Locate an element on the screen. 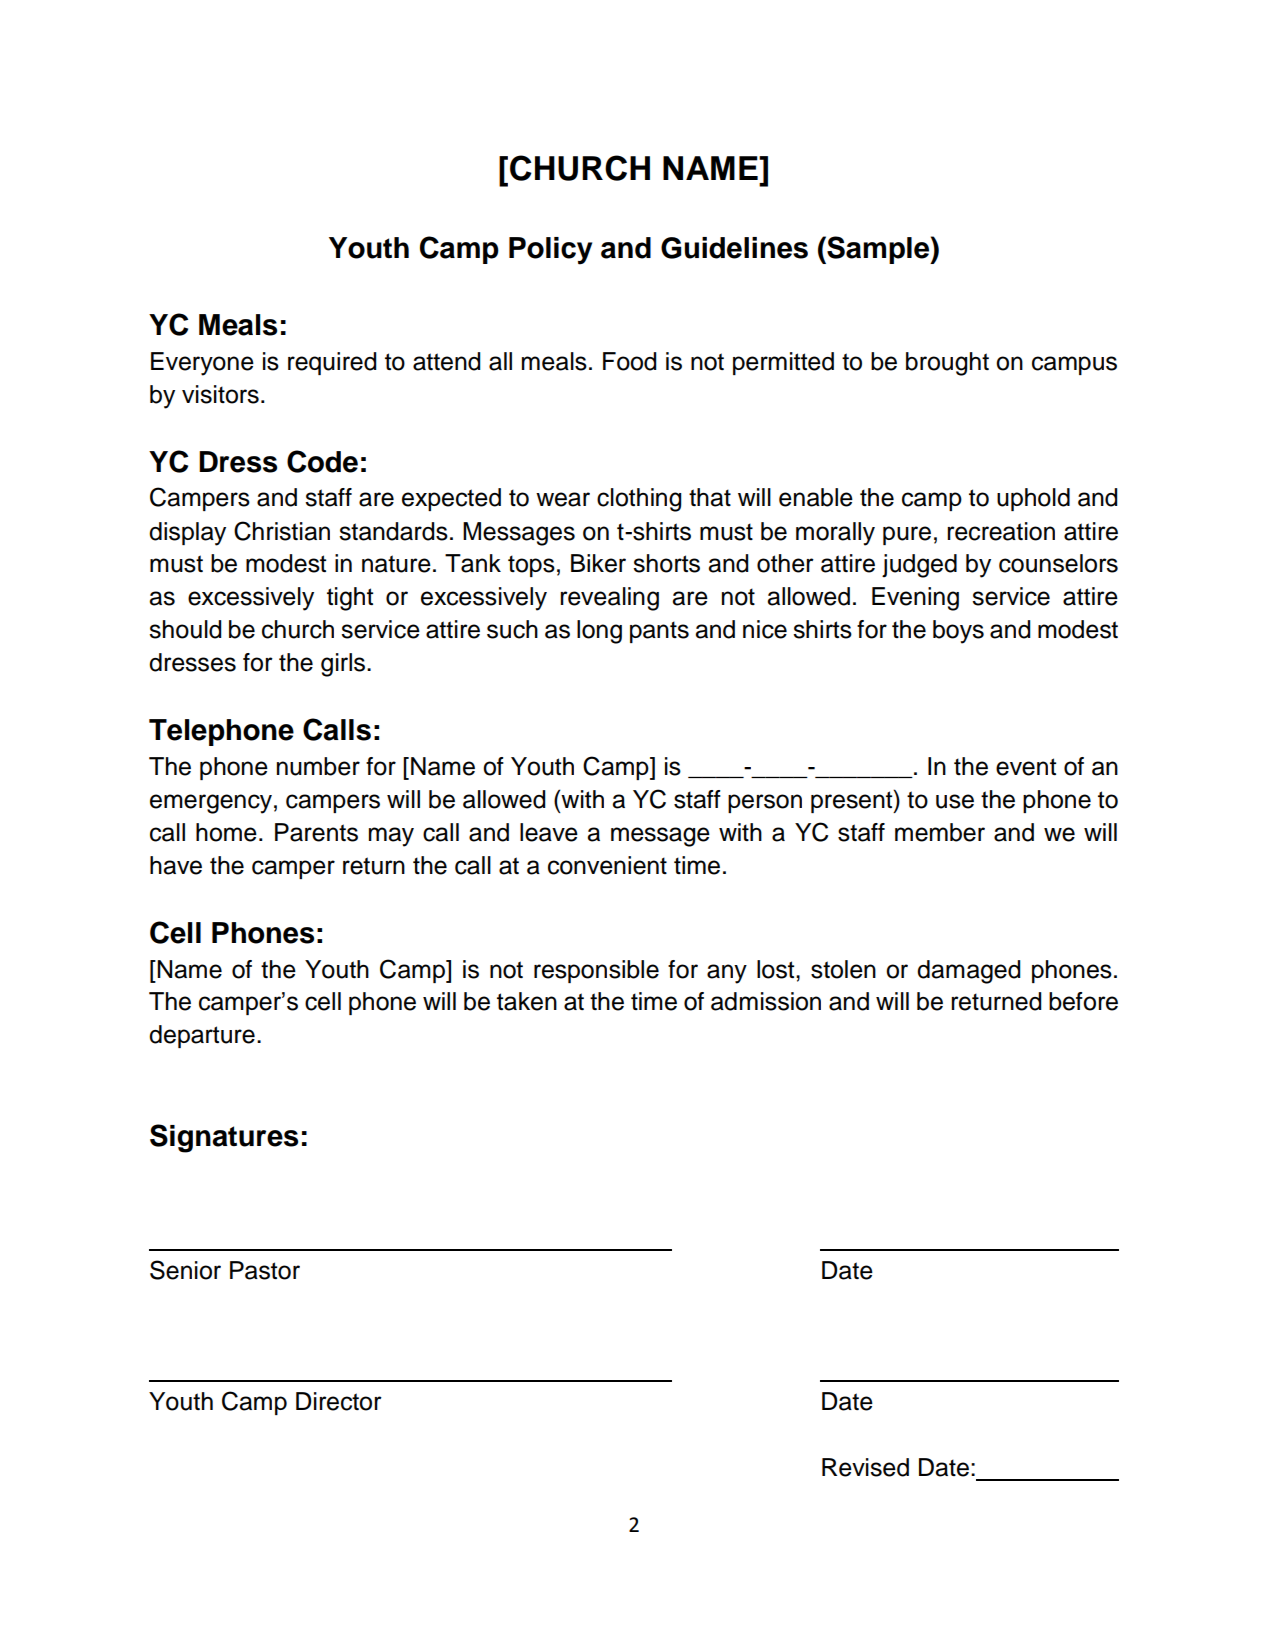  girls is located at coordinates (344, 665).
